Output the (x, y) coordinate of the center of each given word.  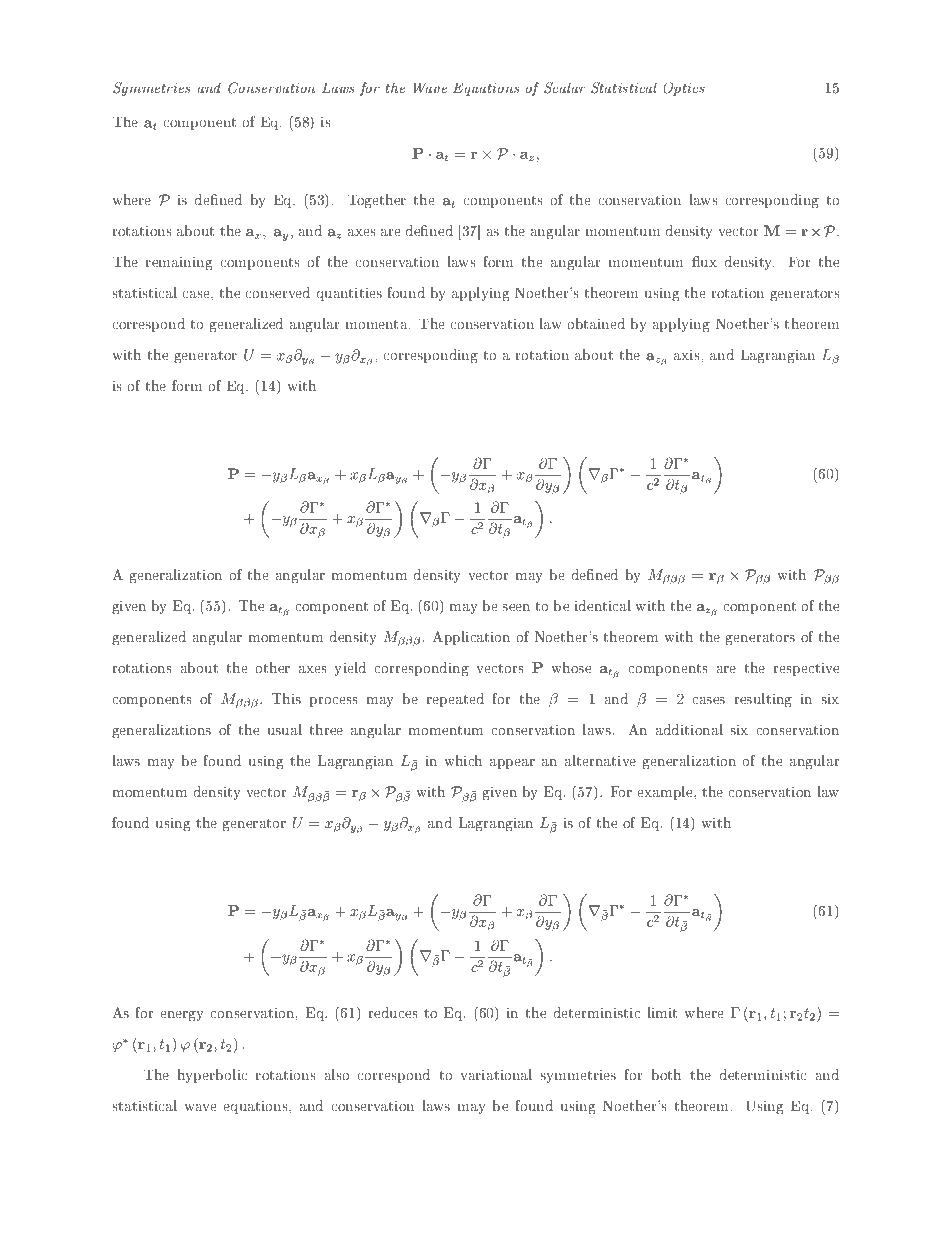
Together (377, 201)
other (273, 667)
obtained (596, 323)
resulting (763, 700)
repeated (455, 700)
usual (284, 729)
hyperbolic (212, 1076)
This (286, 698)
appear (512, 764)
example (666, 793)
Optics (684, 89)
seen (516, 607)
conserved (278, 292)
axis (688, 355)
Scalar (564, 88)
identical (603, 605)
